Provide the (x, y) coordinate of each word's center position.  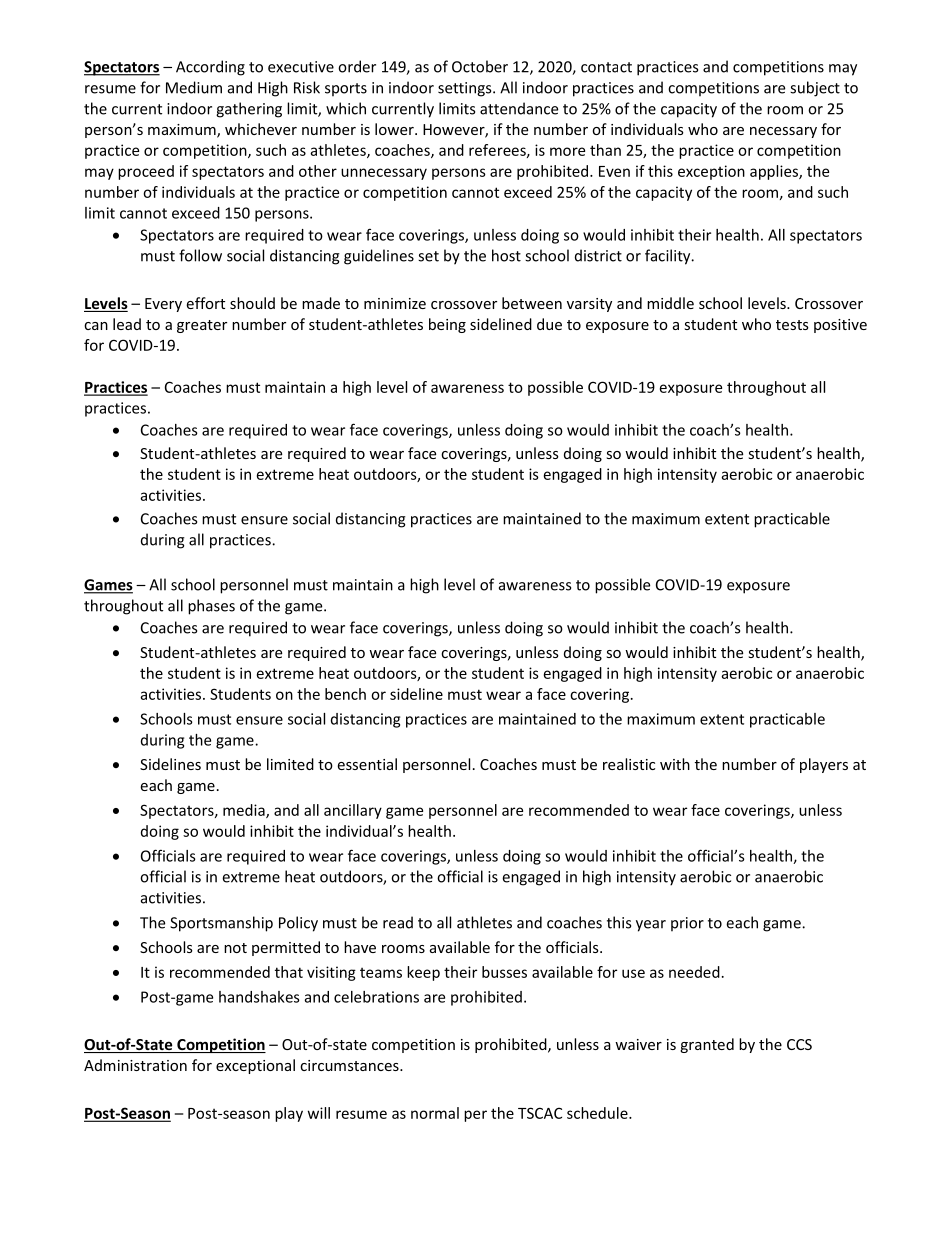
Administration (135, 1065)
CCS (799, 1044)
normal (435, 1113)
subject (815, 89)
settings (466, 89)
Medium (194, 87)
